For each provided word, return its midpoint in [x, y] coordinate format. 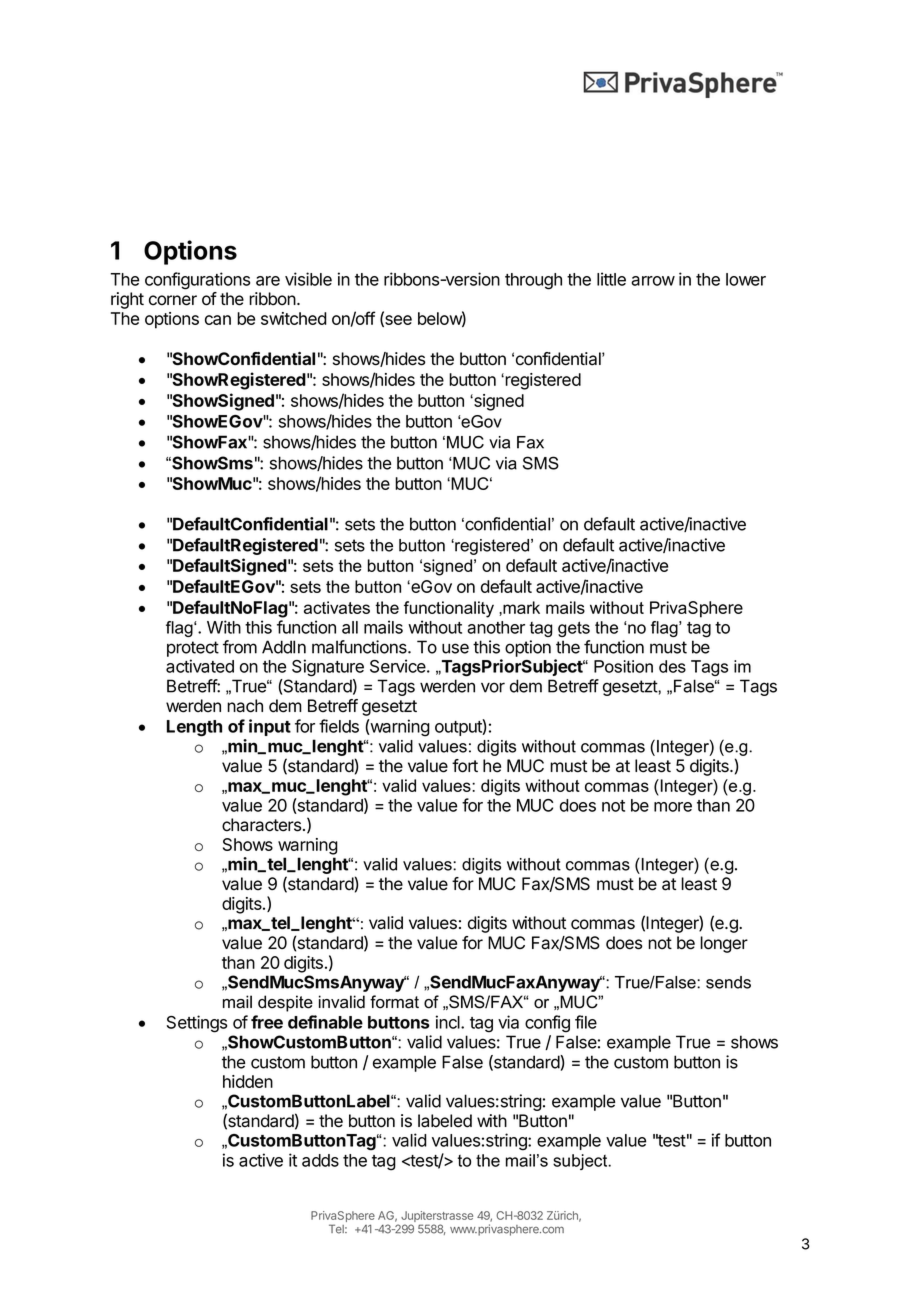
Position [623, 666]
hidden [248, 1081]
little [611, 279]
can [218, 320]
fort [465, 766]
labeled [445, 1121]
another [496, 627]
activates [337, 607]
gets [574, 629]
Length [194, 728]
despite [285, 1003]
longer [724, 944]
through [533, 281]
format [394, 1002]
